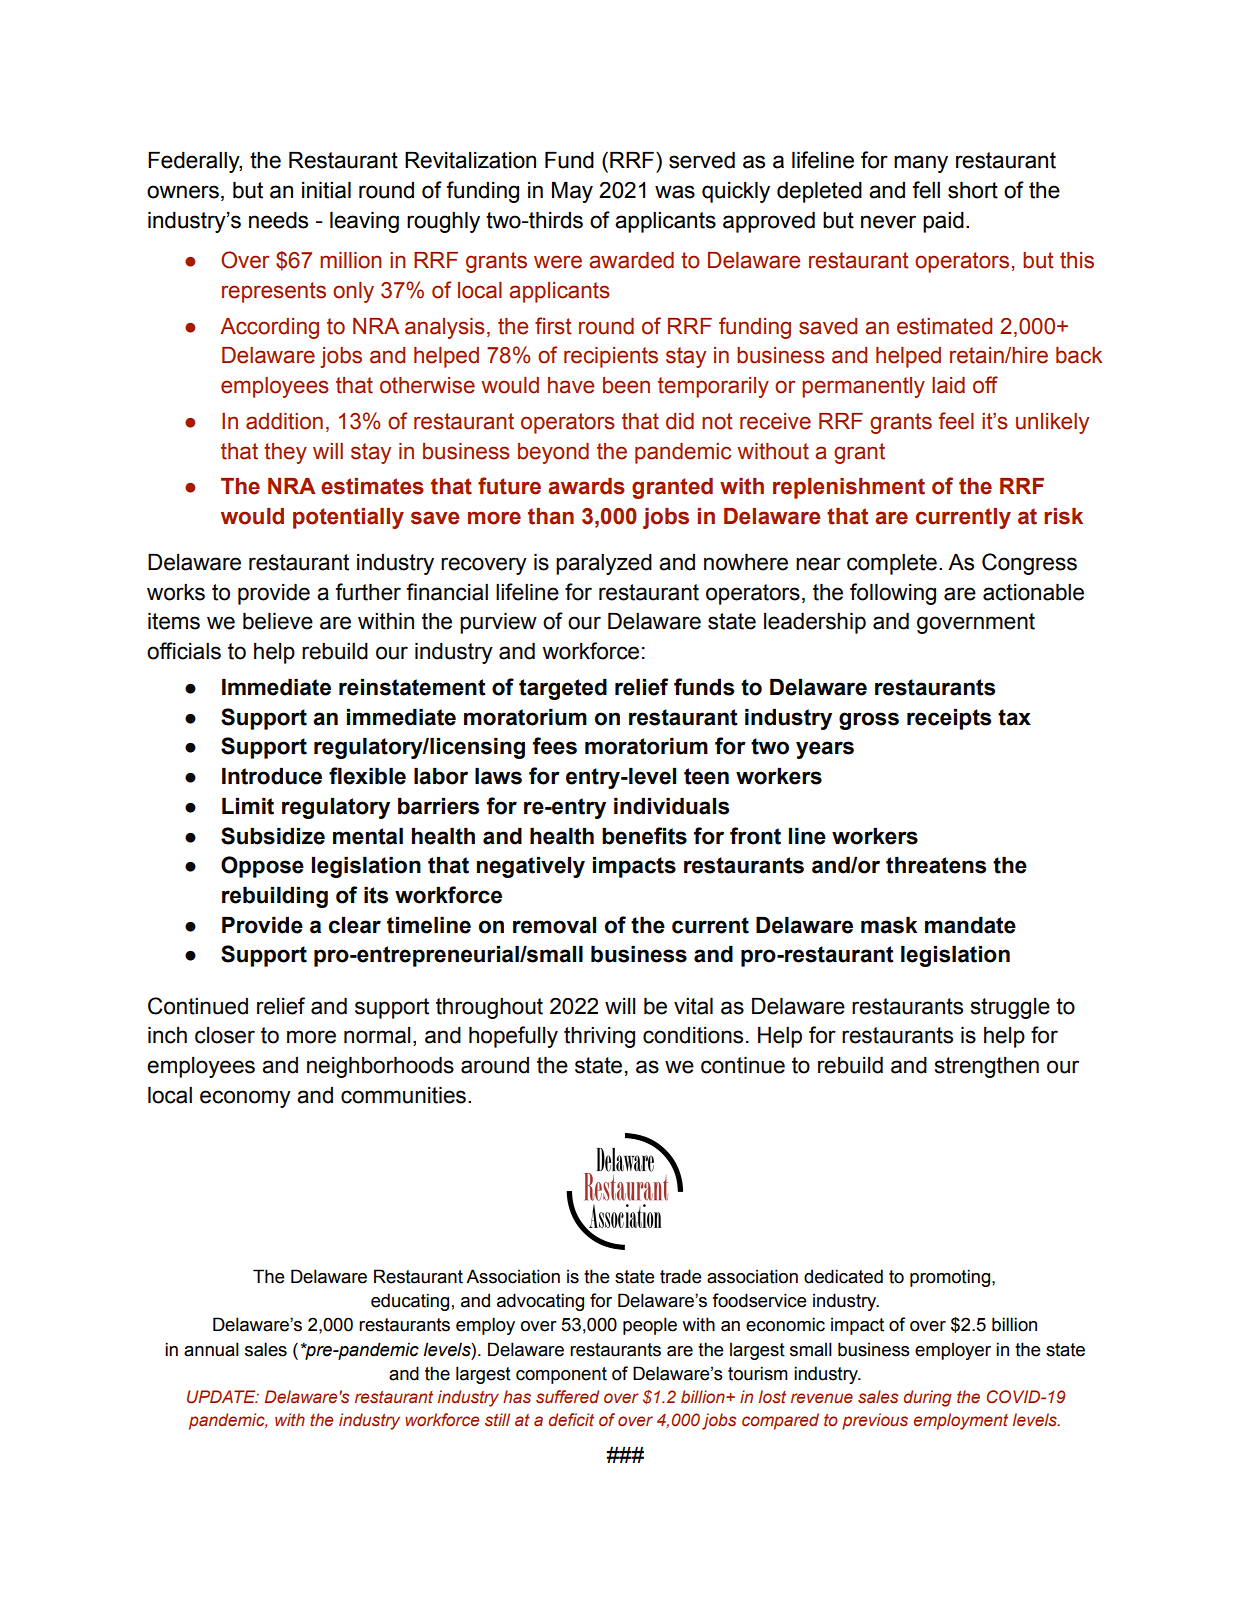 The image size is (1251, 1618). I want to click on suffered, so click(567, 1397).
